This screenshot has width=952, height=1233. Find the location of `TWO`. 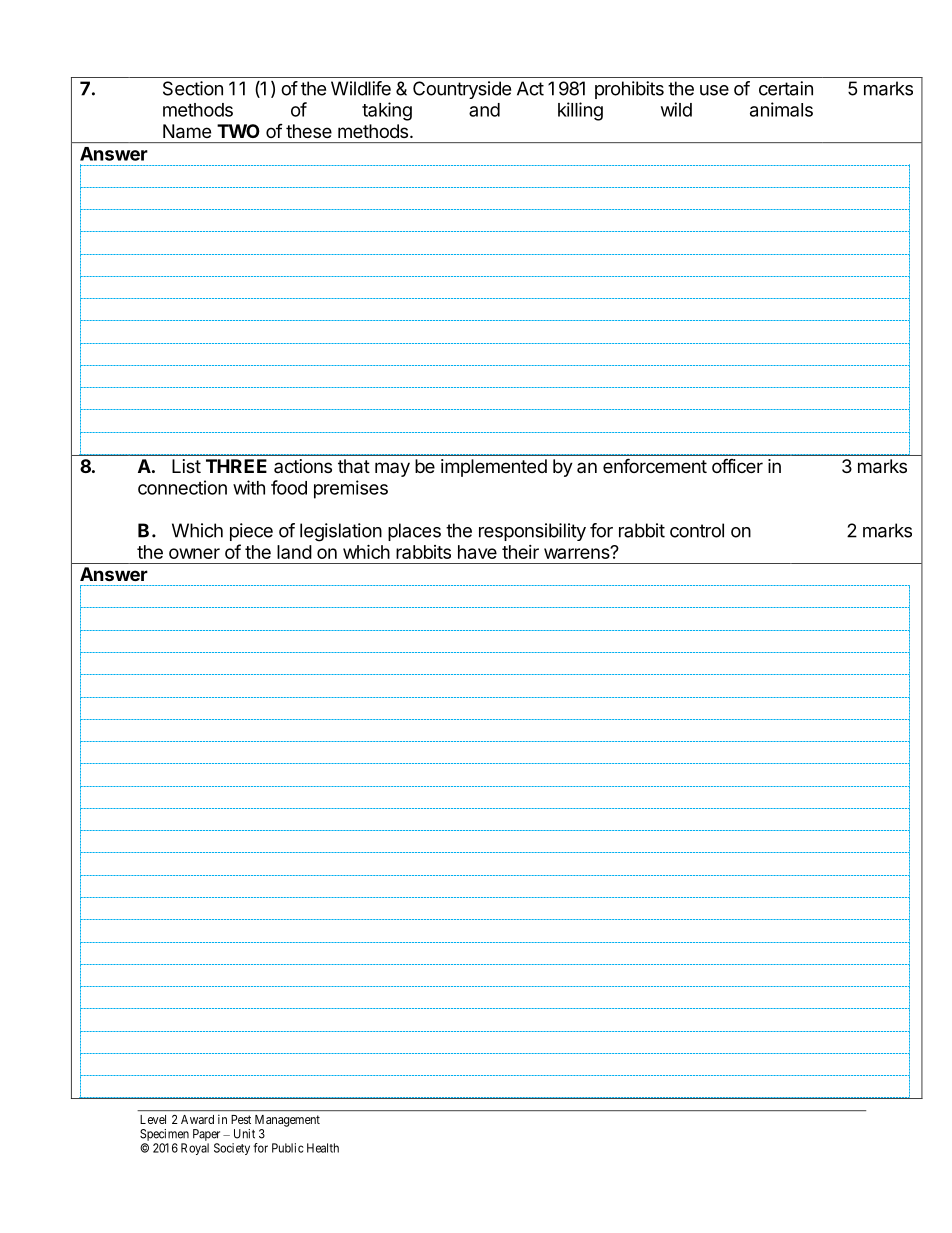

TWO is located at coordinates (238, 131).
